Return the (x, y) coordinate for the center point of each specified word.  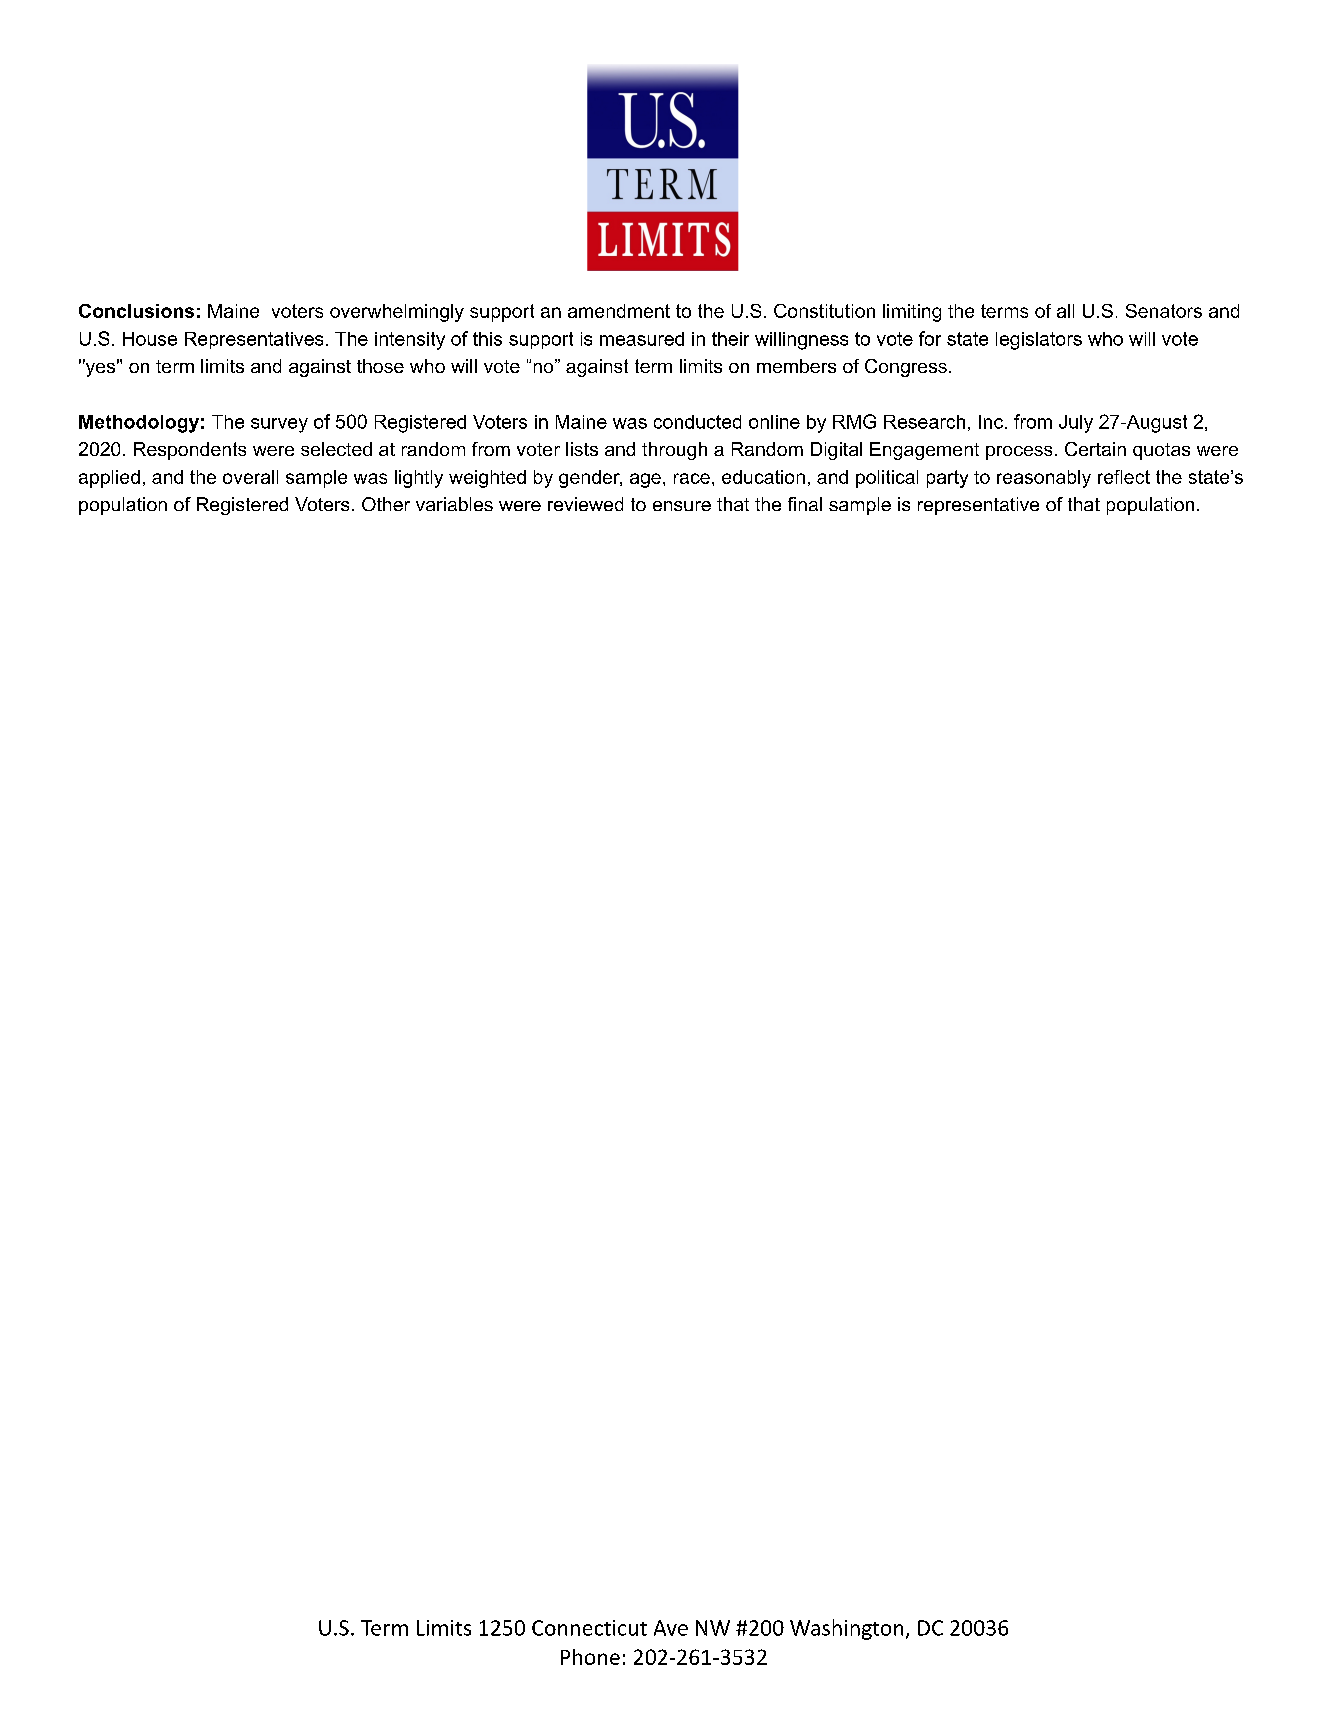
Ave (671, 1628)
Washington (846, 1629)
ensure (682, 506)
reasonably (1044, 479)
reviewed (585, 504)
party (947, 479)
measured (642, 339)
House (150, 339)
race (692, 478)
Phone (590, 1657)
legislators (1039, 341)
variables (454, 504)
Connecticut (589, 1628)
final (805, 504)
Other (386, 504)
